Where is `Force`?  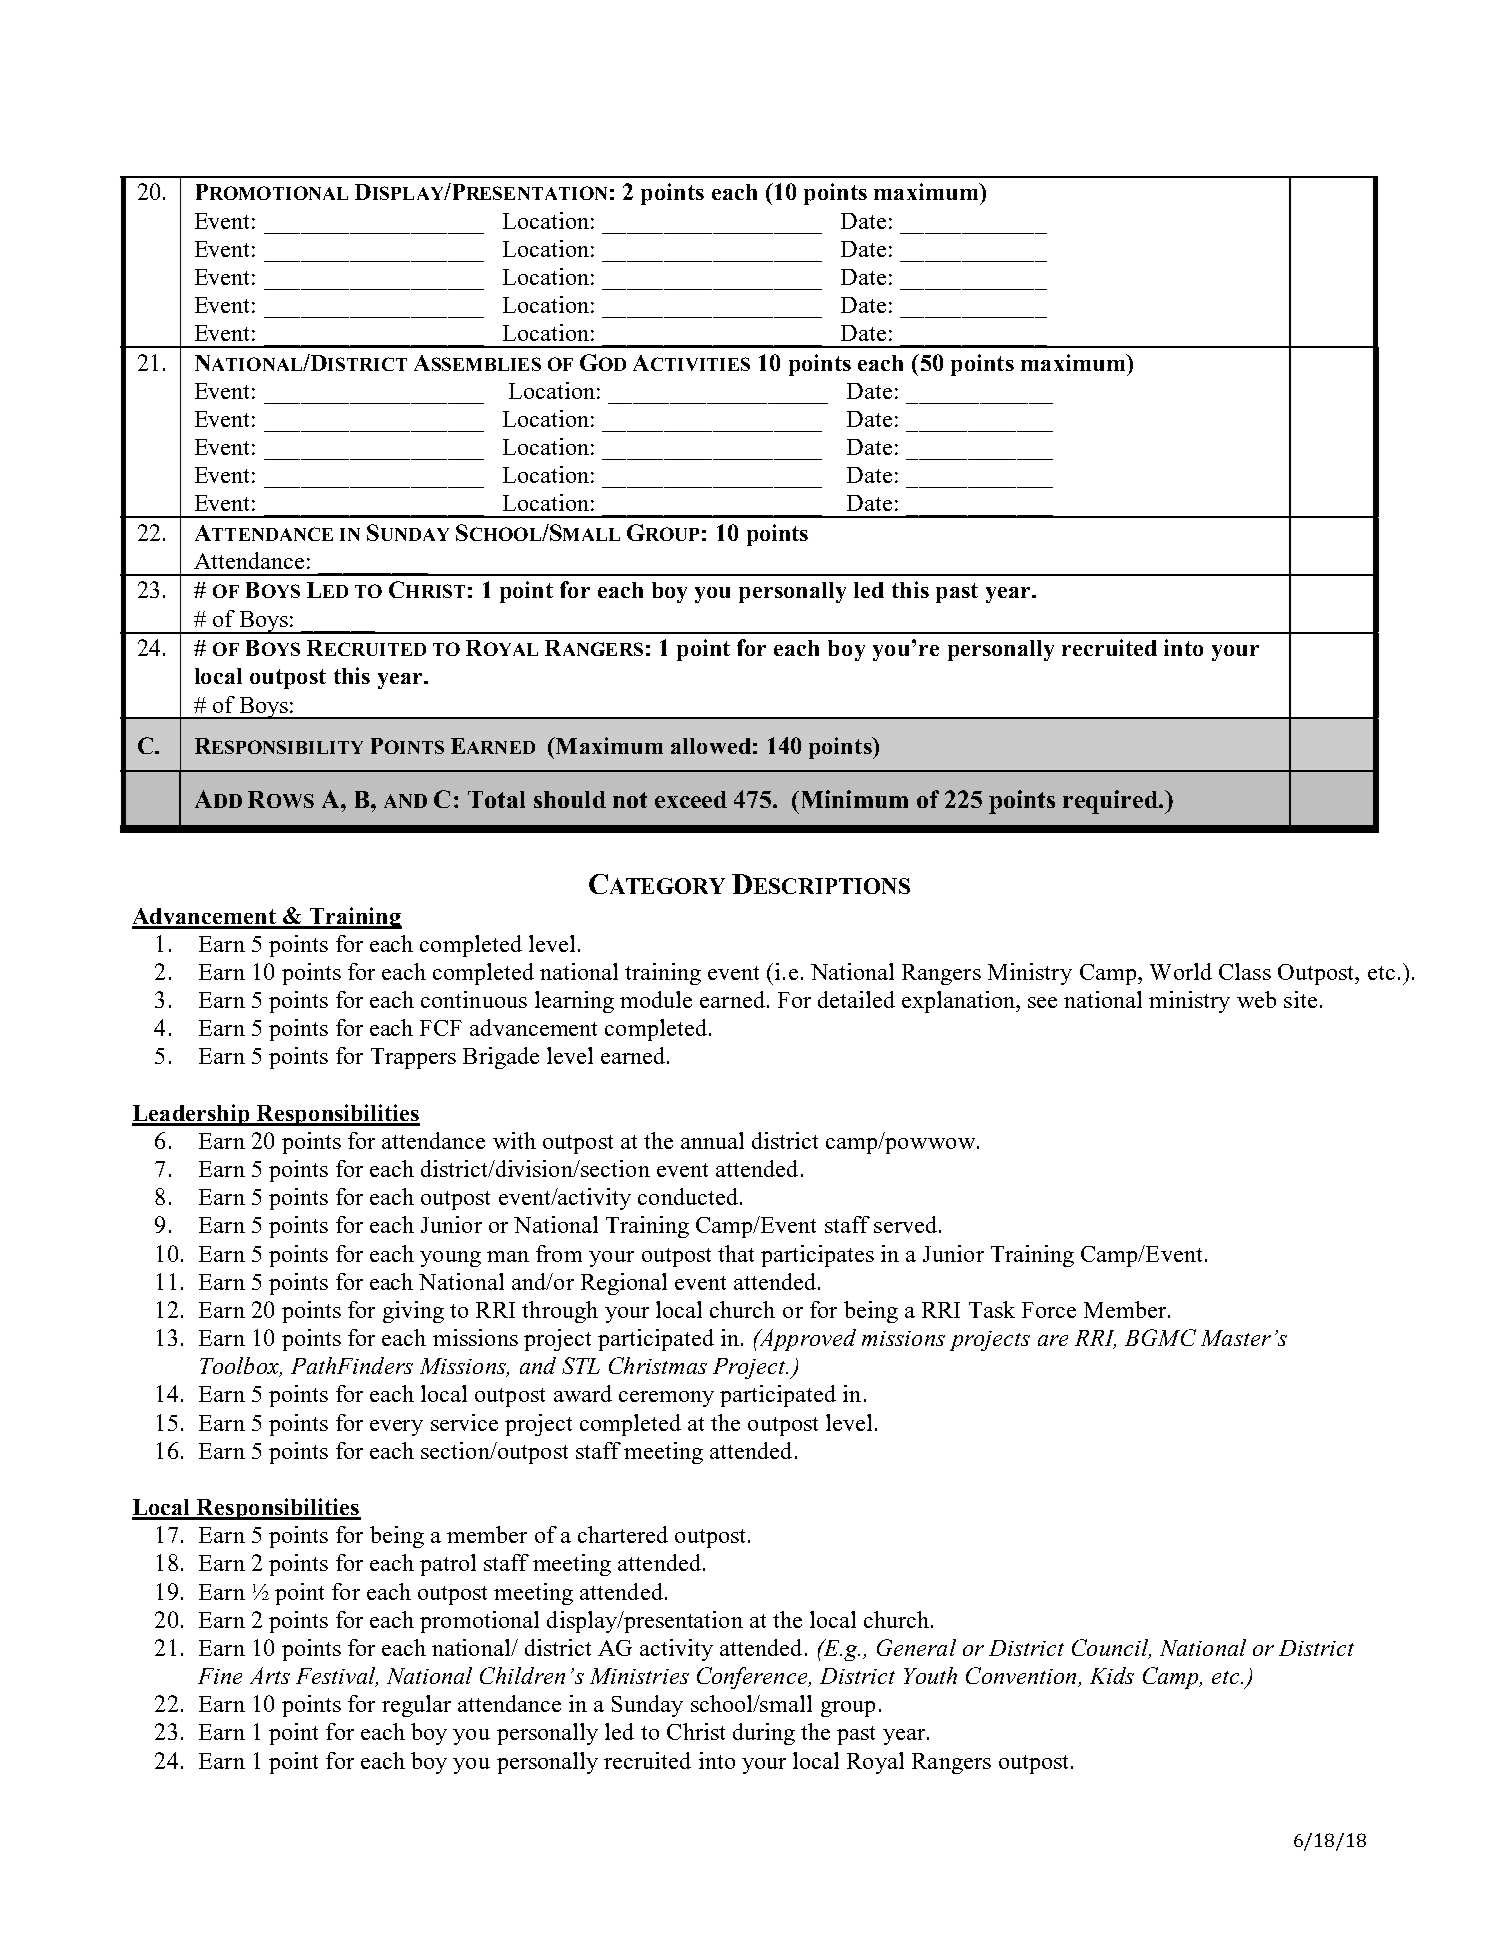 Force is located at coordinates (1049, 1310).
